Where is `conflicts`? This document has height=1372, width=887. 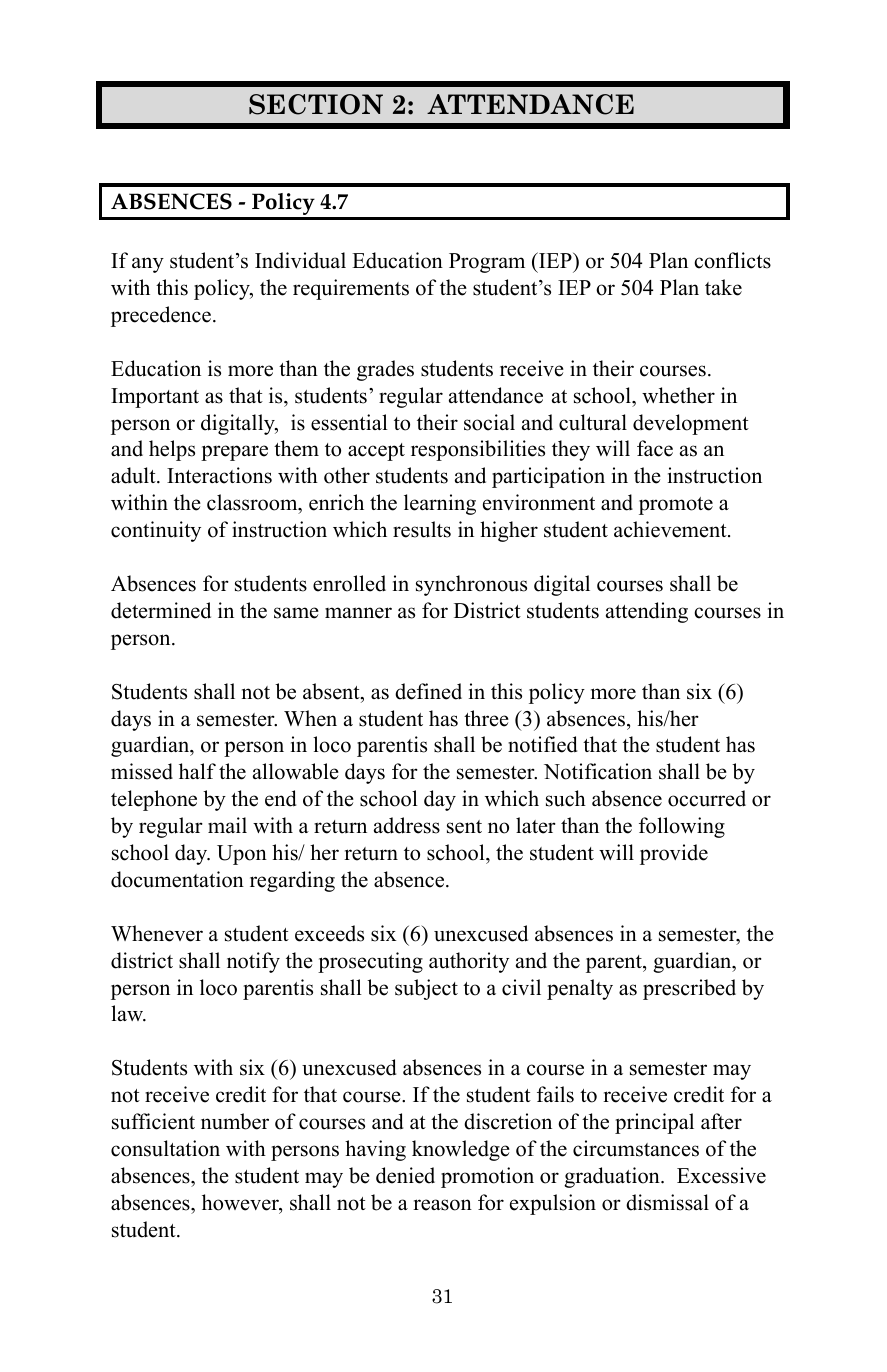
conflicts is located at coordinates (732, 260).
